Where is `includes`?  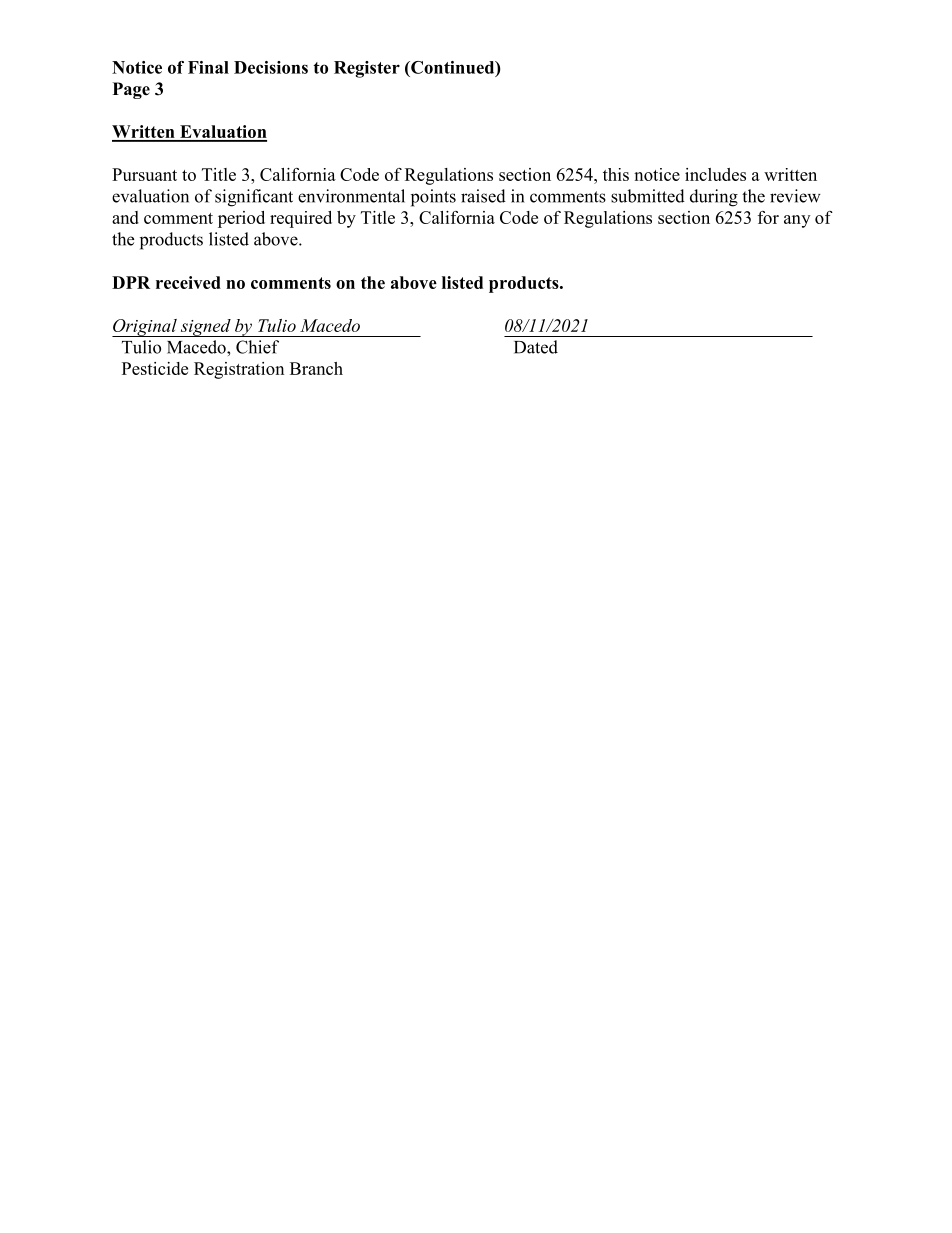 includes is located at coordinates (715, 174).
